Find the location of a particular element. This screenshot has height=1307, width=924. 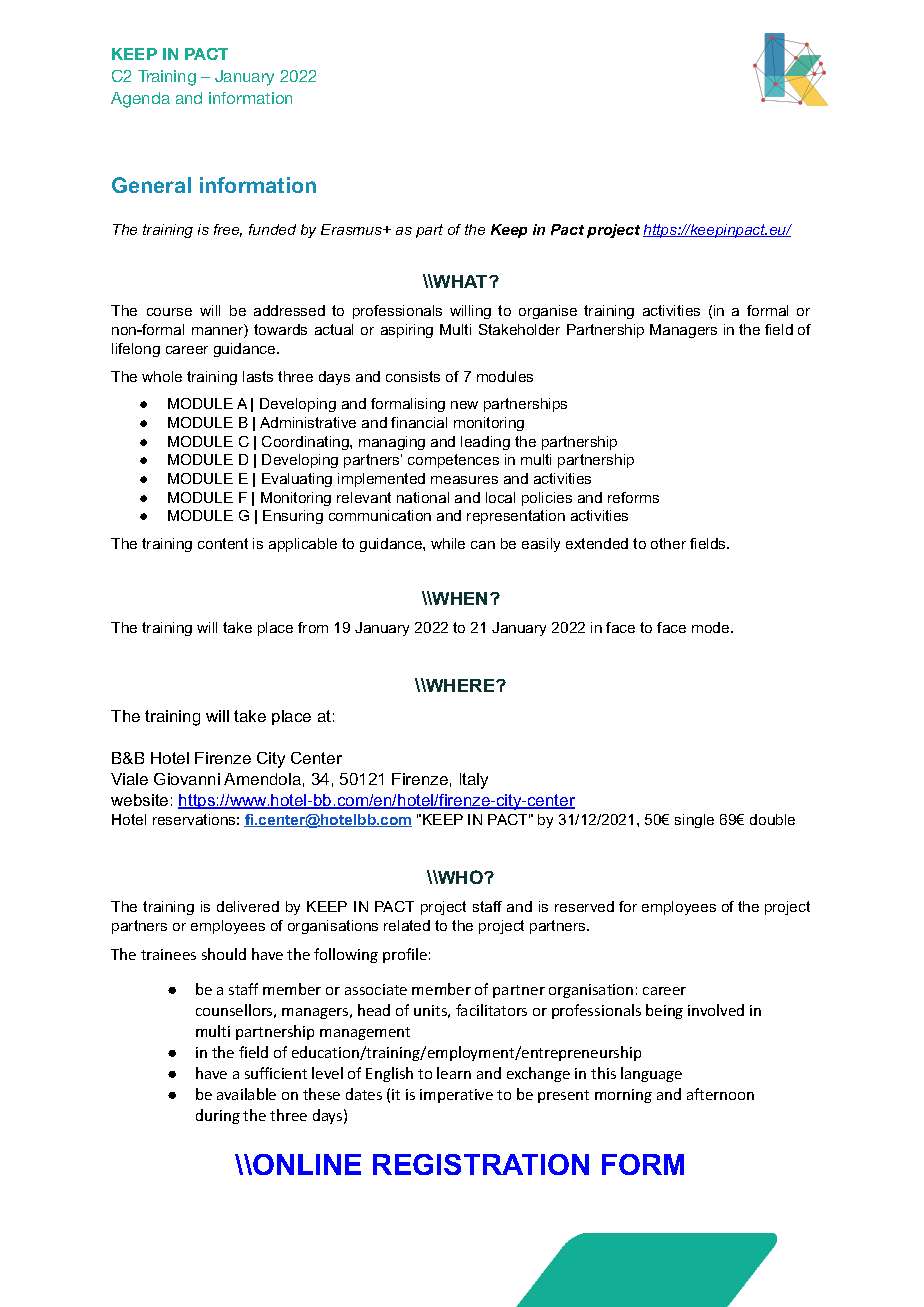

organise is located at coordinates (548, 312).
